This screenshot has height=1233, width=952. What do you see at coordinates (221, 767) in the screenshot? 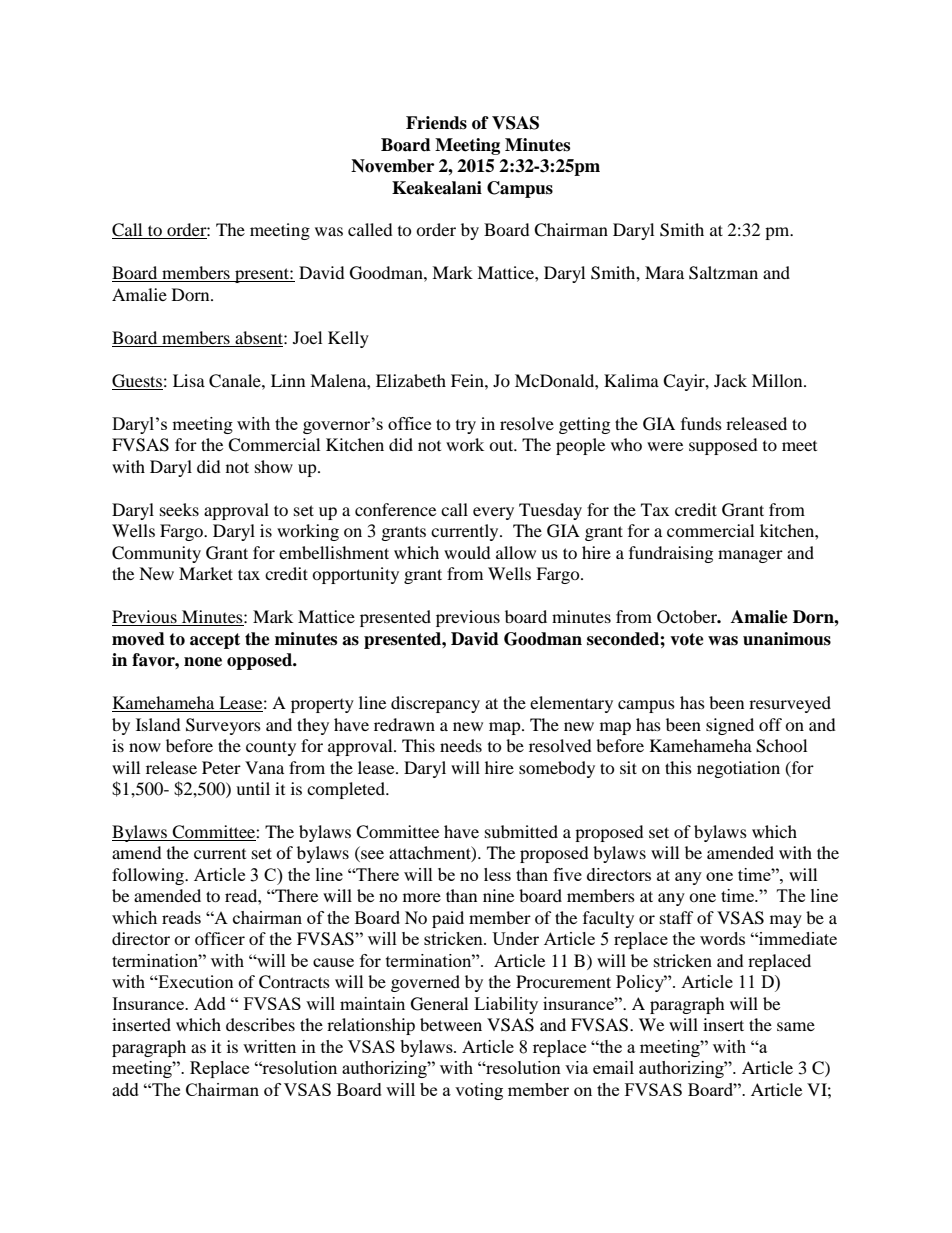
I see `Peter` at bounding box center [221, 767].
